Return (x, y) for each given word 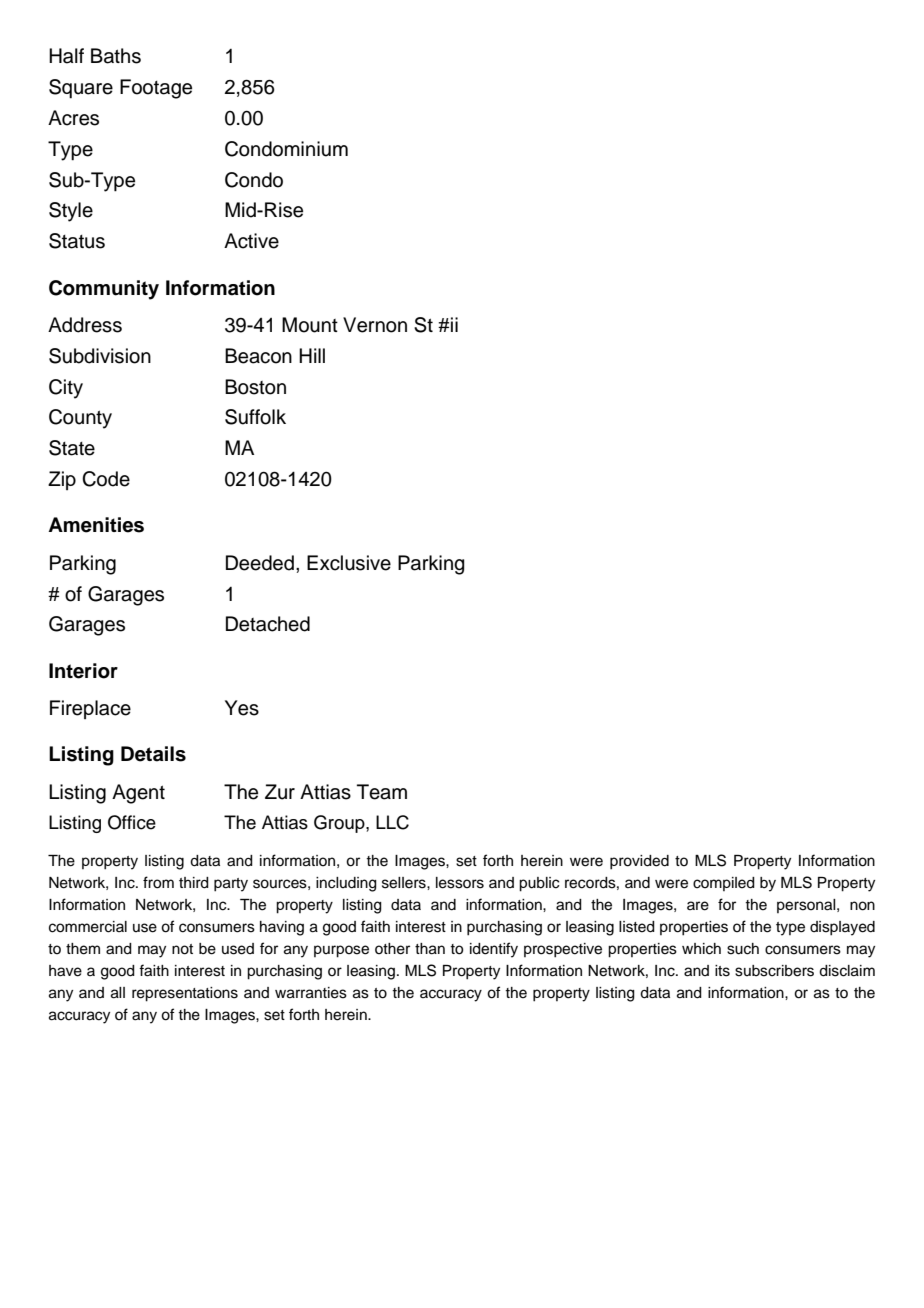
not (182, 949)
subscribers (774, 971)
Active (251, 241)
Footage (156, 89)
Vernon (375, 325)
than (430, 949)
